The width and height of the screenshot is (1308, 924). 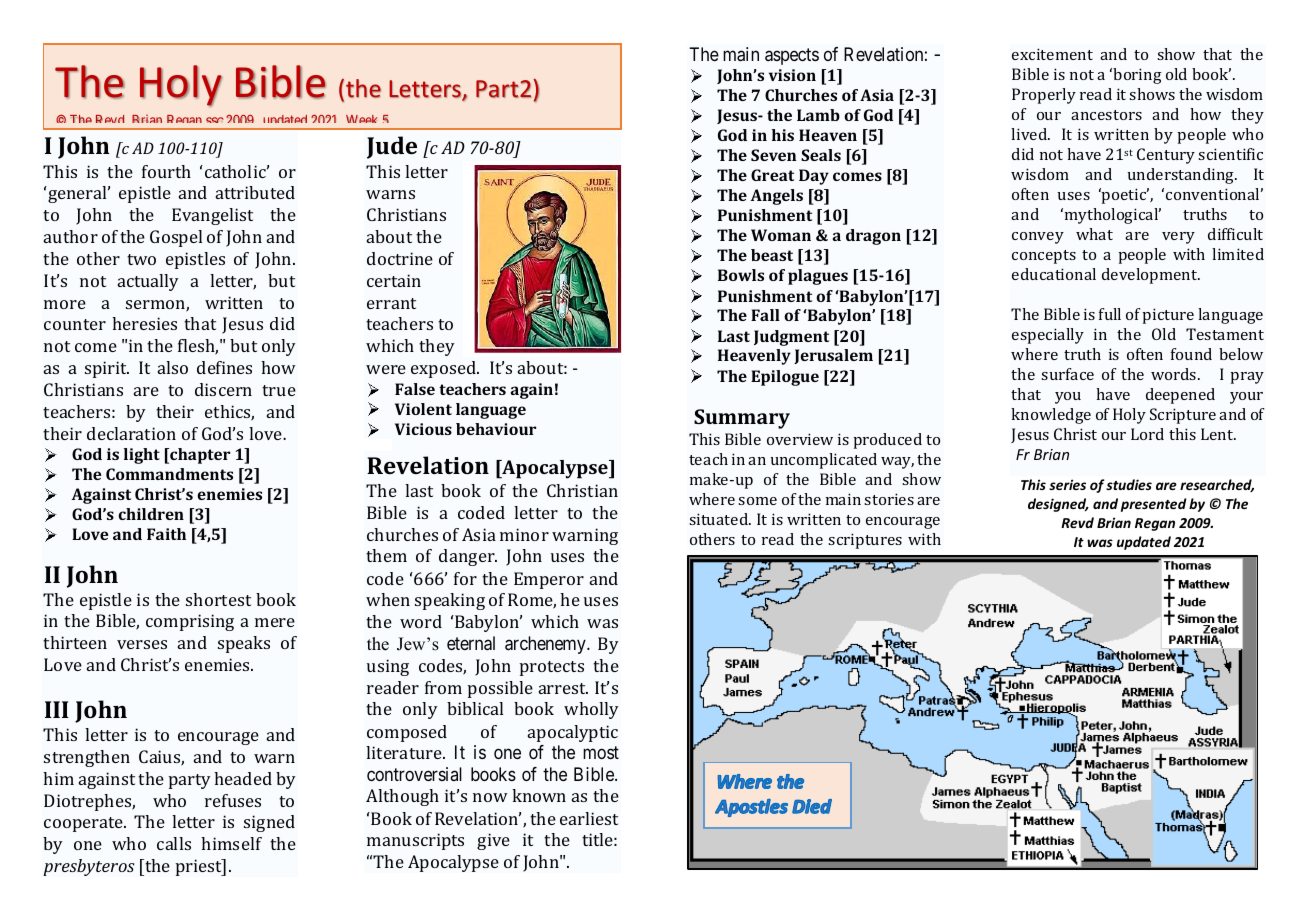 I want to click on Fall, so click(x=765, y=315).
